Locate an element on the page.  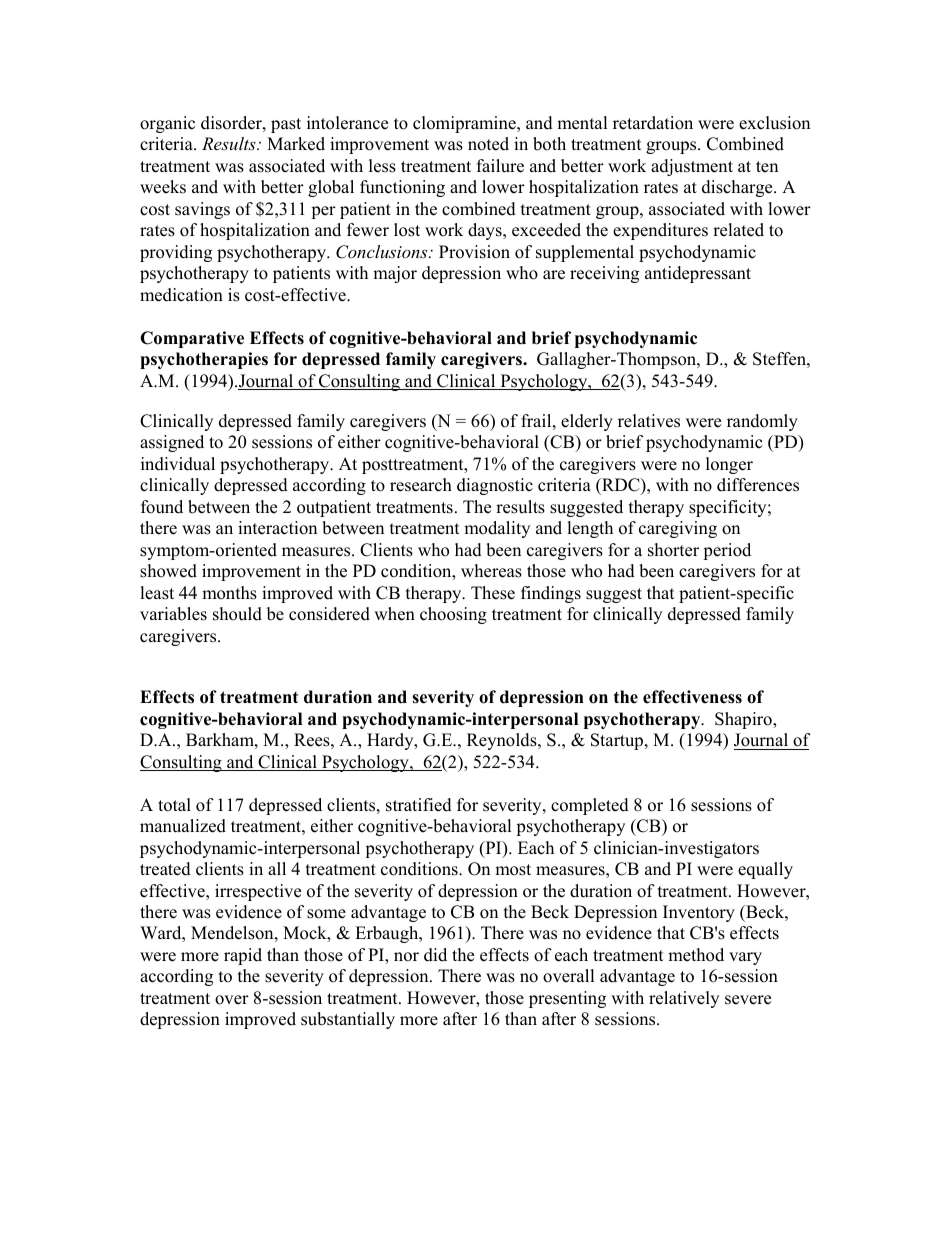
rapid is located at coordinates (243, 956).
